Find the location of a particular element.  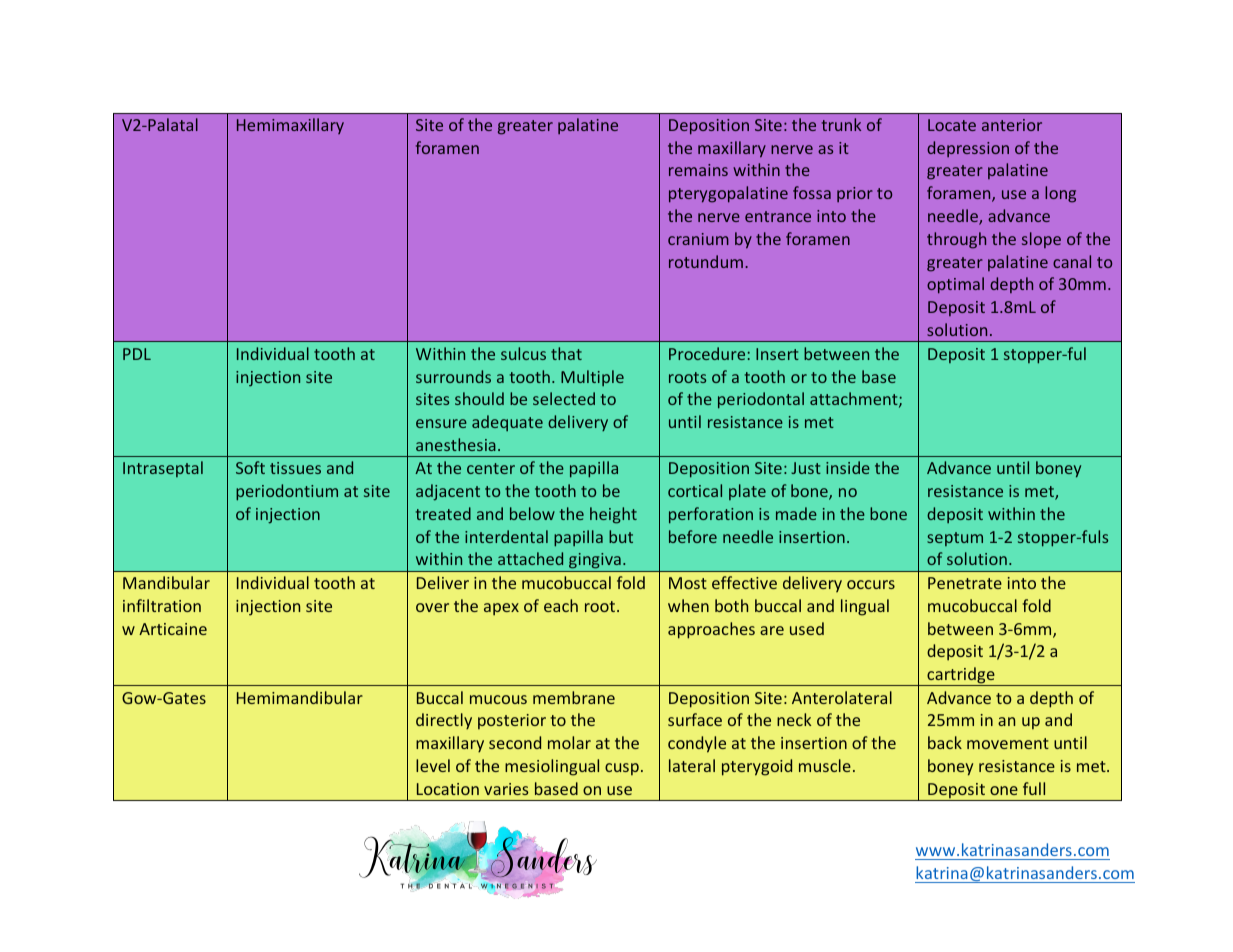

depression is located at coordinates (968, 149).
